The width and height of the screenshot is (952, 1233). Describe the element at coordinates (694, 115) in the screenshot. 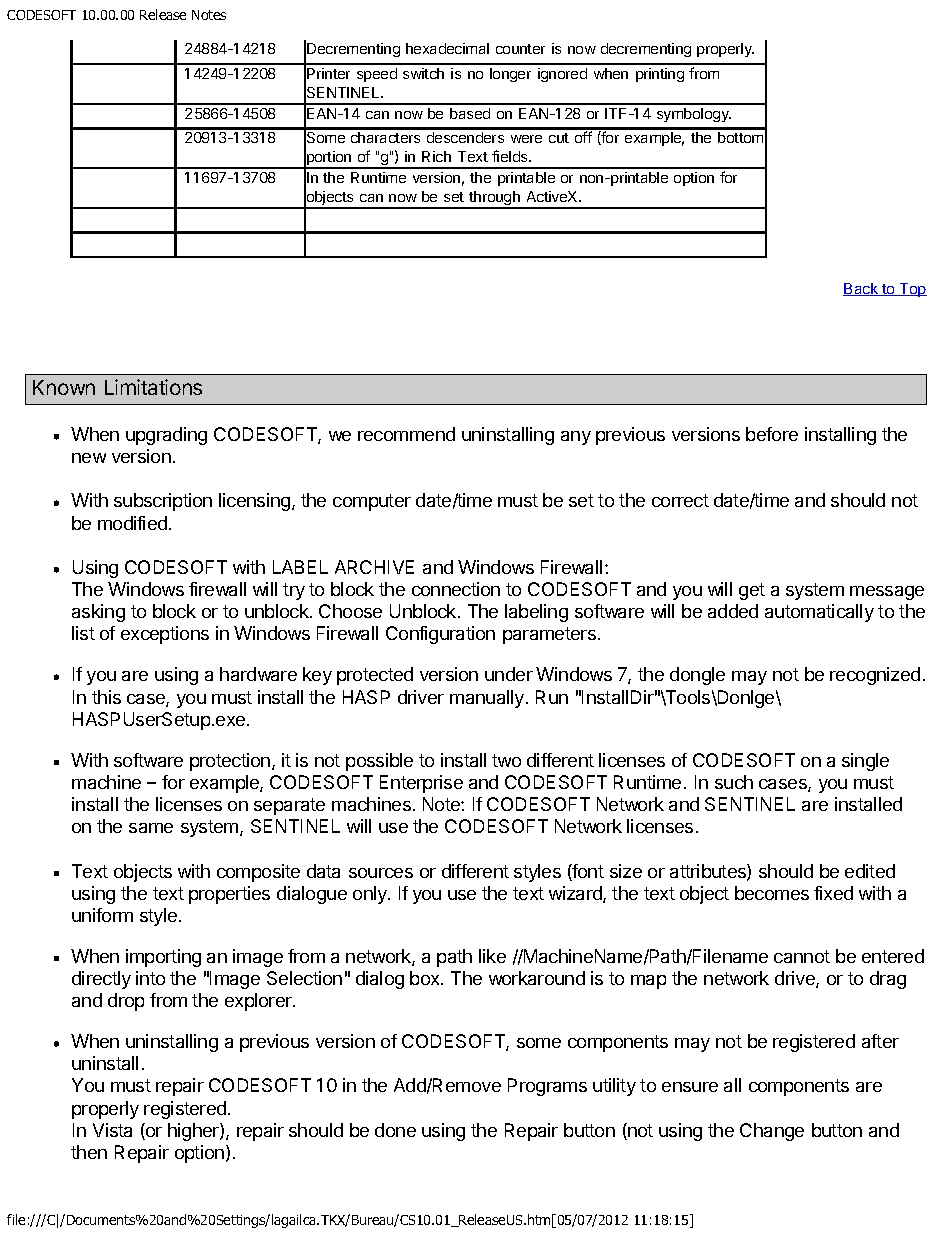

I see `symbology` at that location.
